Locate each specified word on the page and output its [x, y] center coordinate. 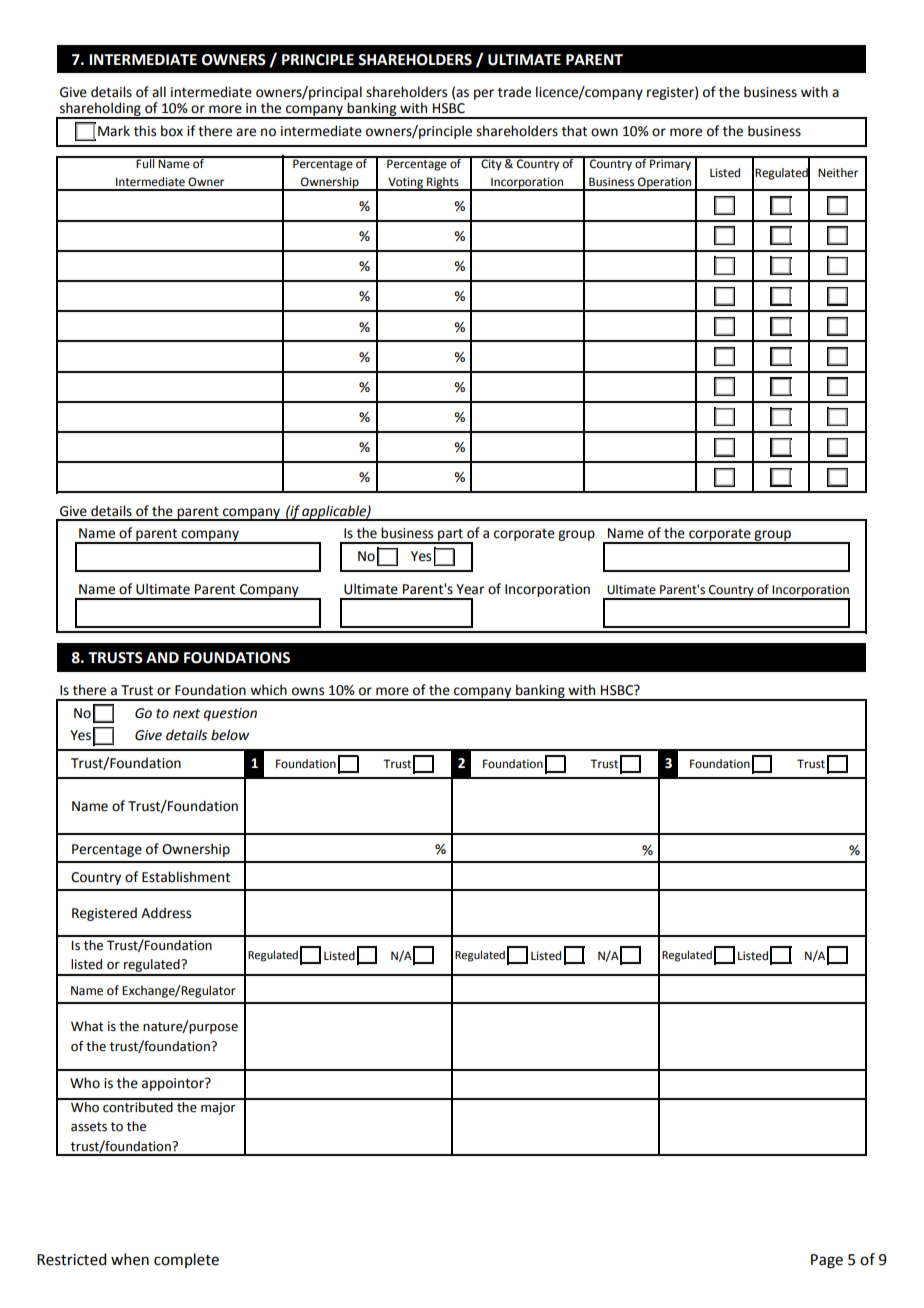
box [172, 131]
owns [308, 691]
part [450, 536]
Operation [665, 184]
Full [146, 162]
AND [162, 657]
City [491, 164]
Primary [671, 164]
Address [166, 913]
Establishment [186, 877]
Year [470, 589]
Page [827, 1261]
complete [186, 1260]
